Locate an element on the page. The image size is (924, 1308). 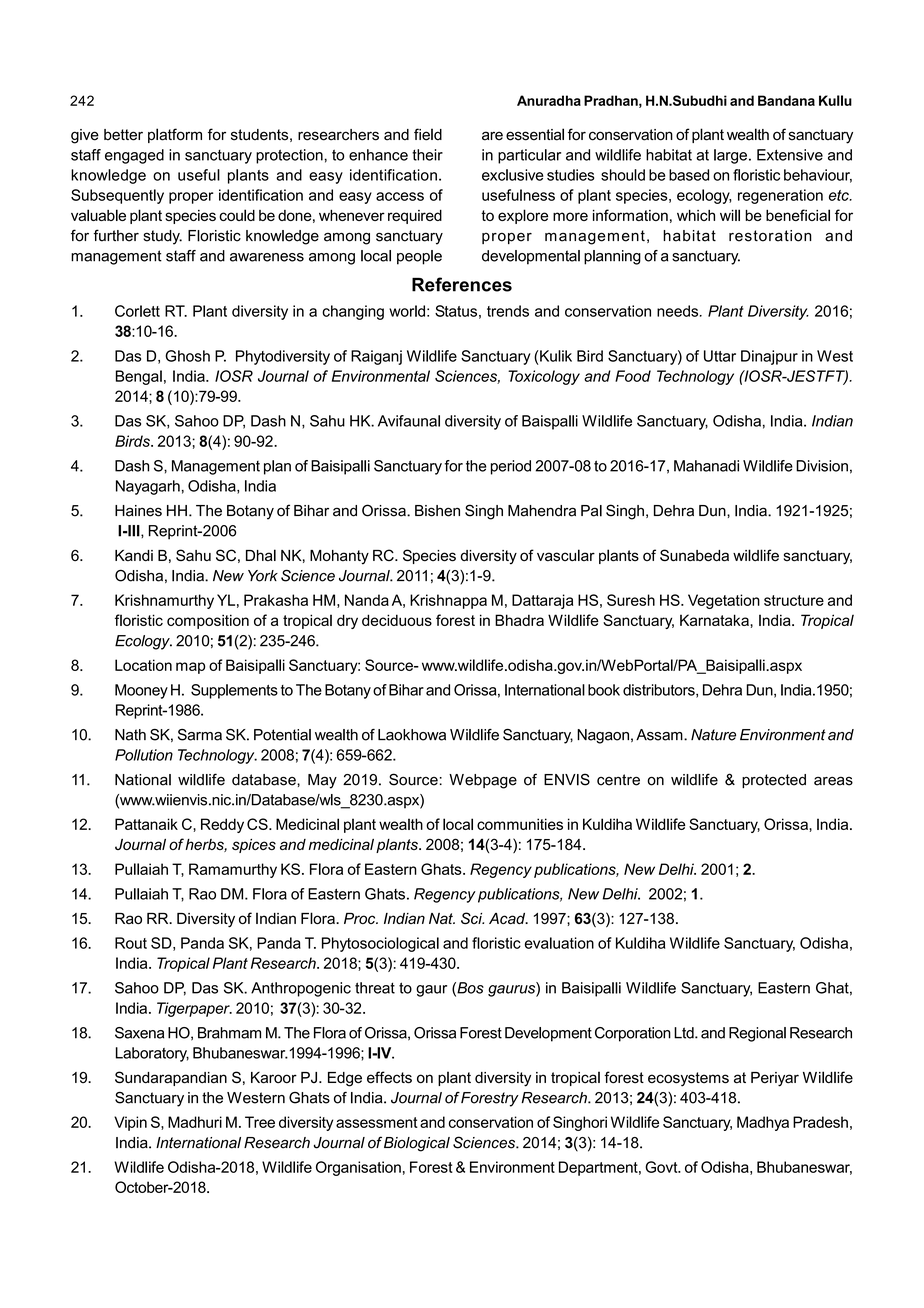
Rout is located at coordinates (131, 943).
